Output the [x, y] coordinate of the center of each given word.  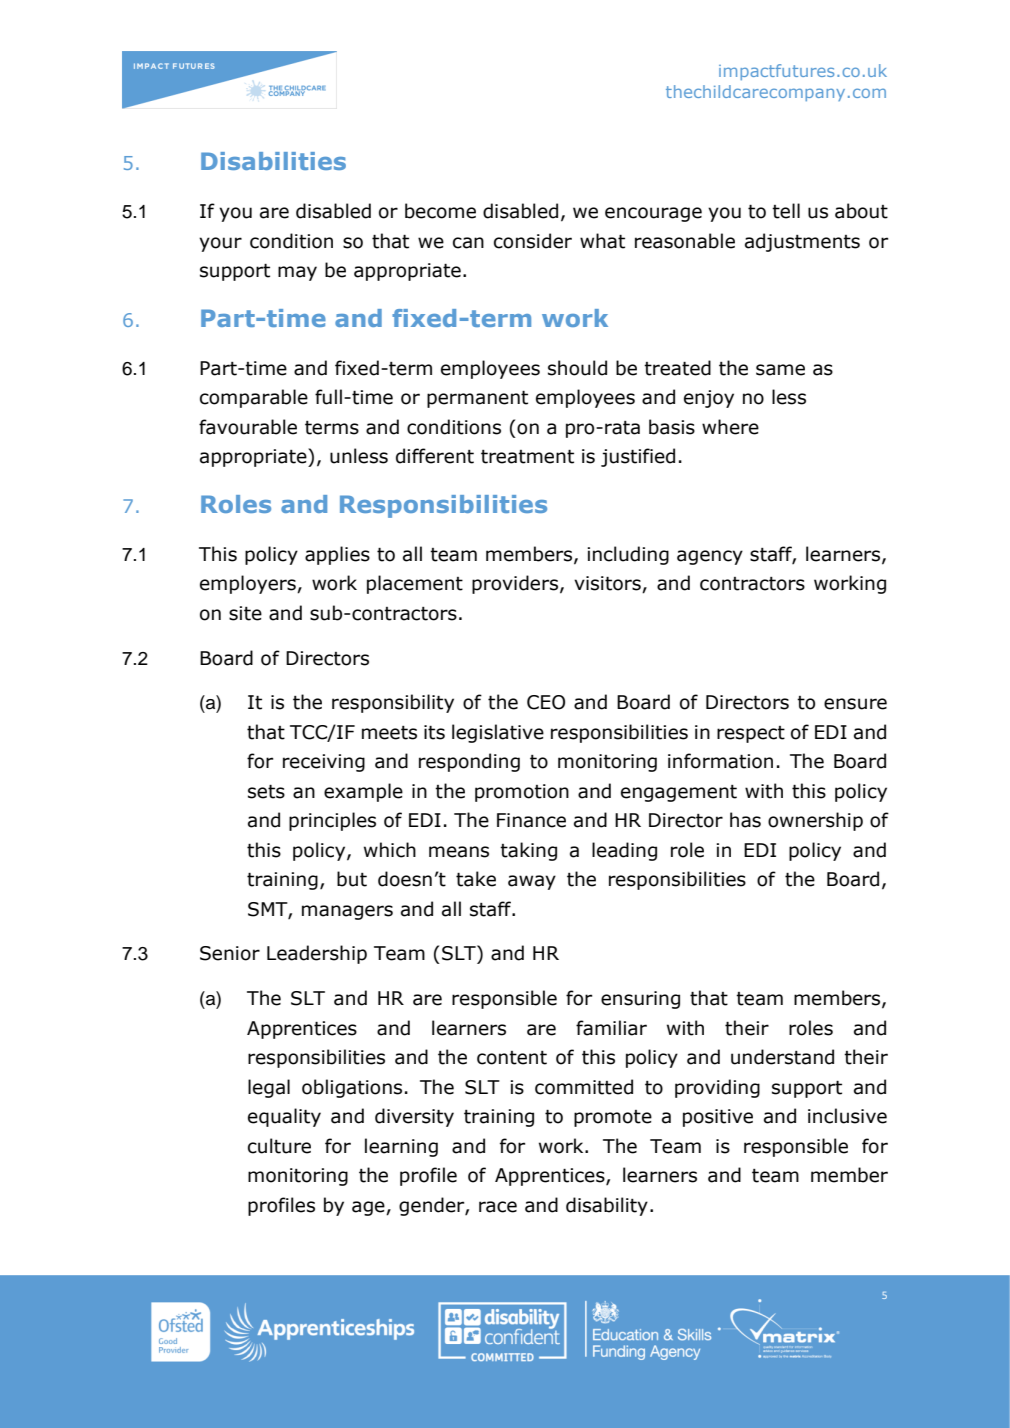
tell [786, 211]
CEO [546, 702]
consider [533, 241]
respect [751, 734]
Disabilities [273, 161]
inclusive [847, 1116]
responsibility [393, 703]
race [498, 1207]
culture [279, 1146]
